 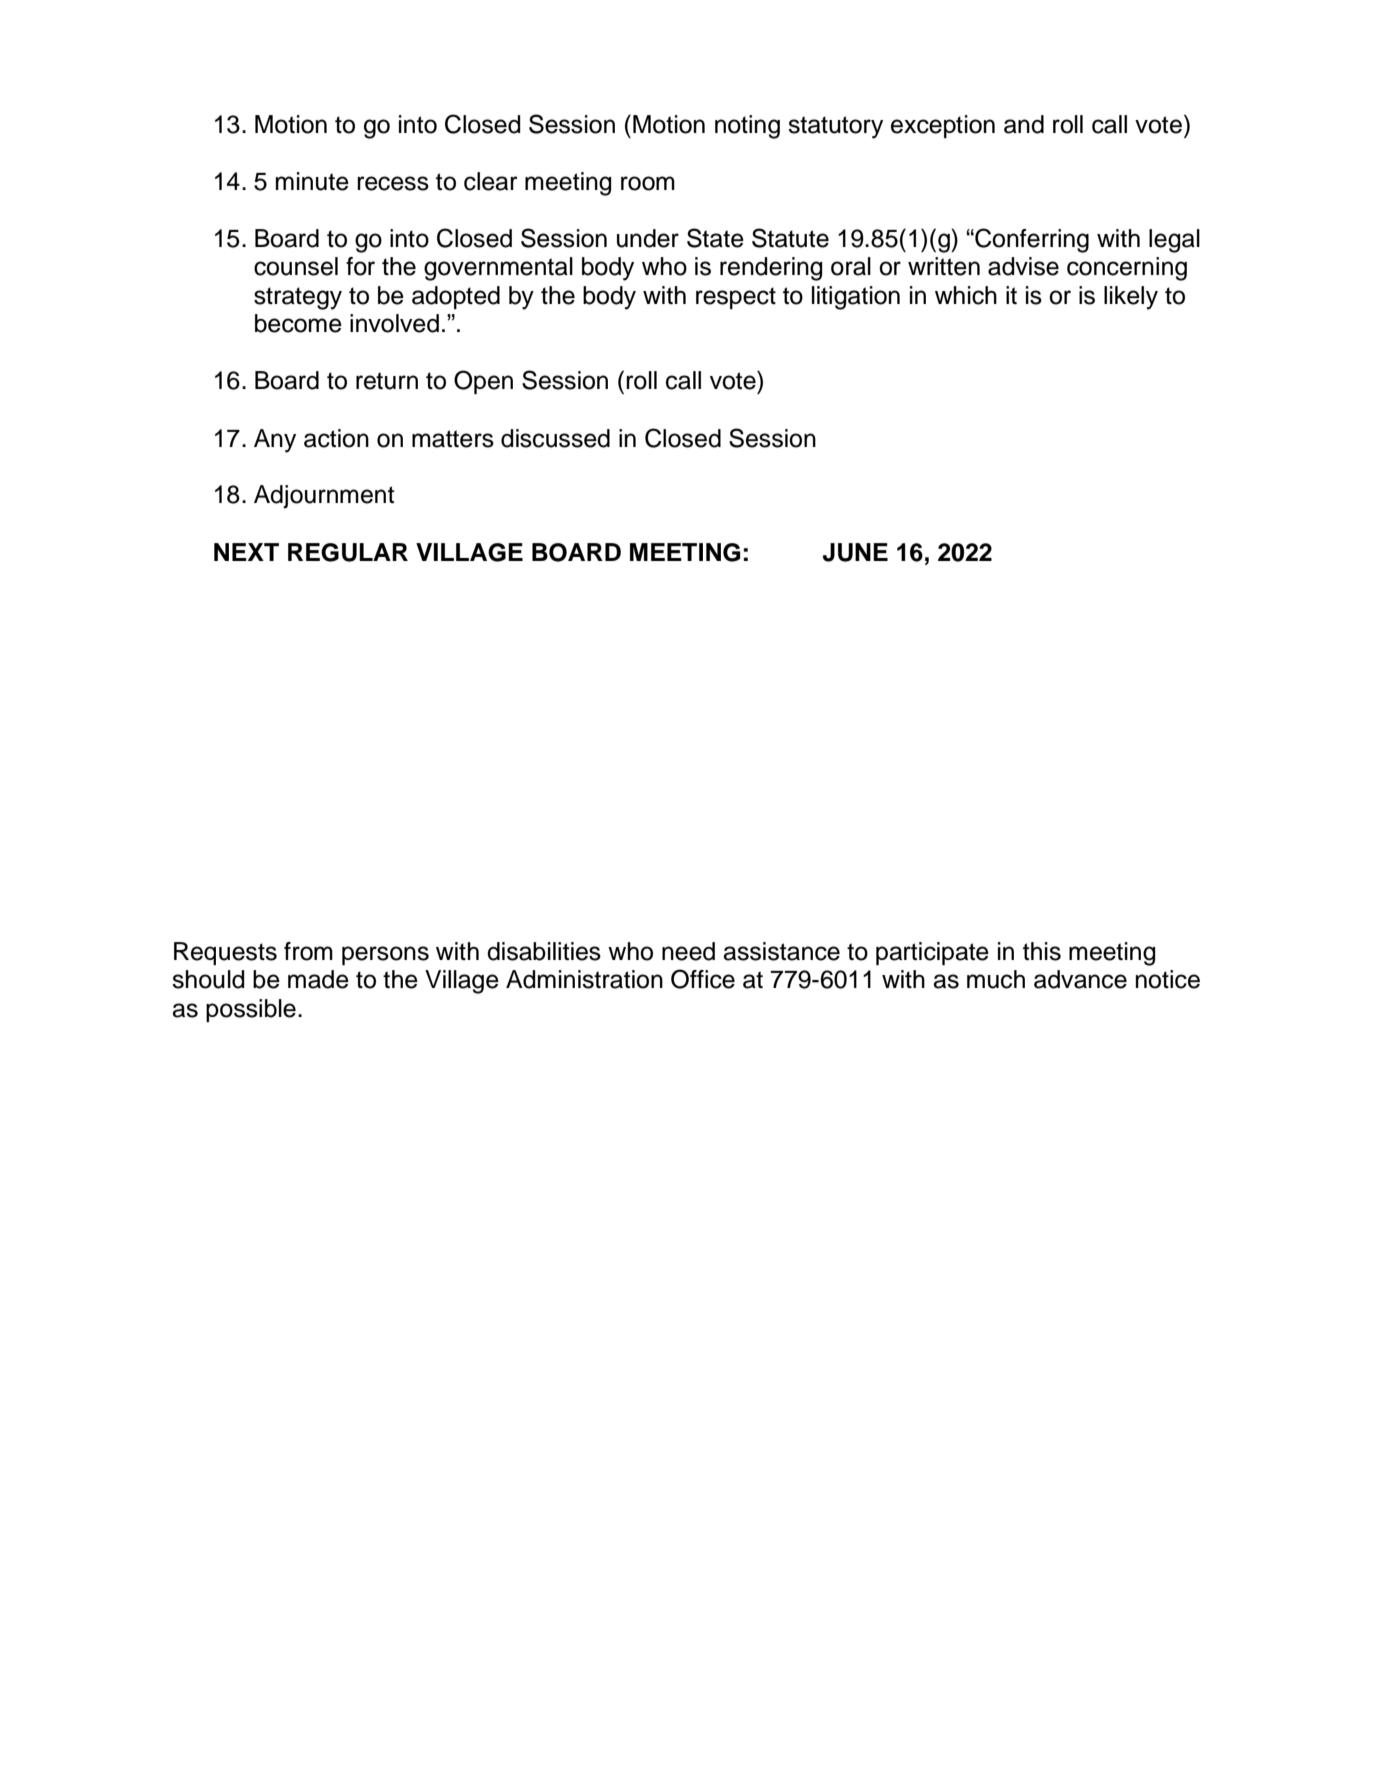 What do you see at coordinates (318, 979) in the screenshot?
I see `made` at bounding box center [318, 979].
